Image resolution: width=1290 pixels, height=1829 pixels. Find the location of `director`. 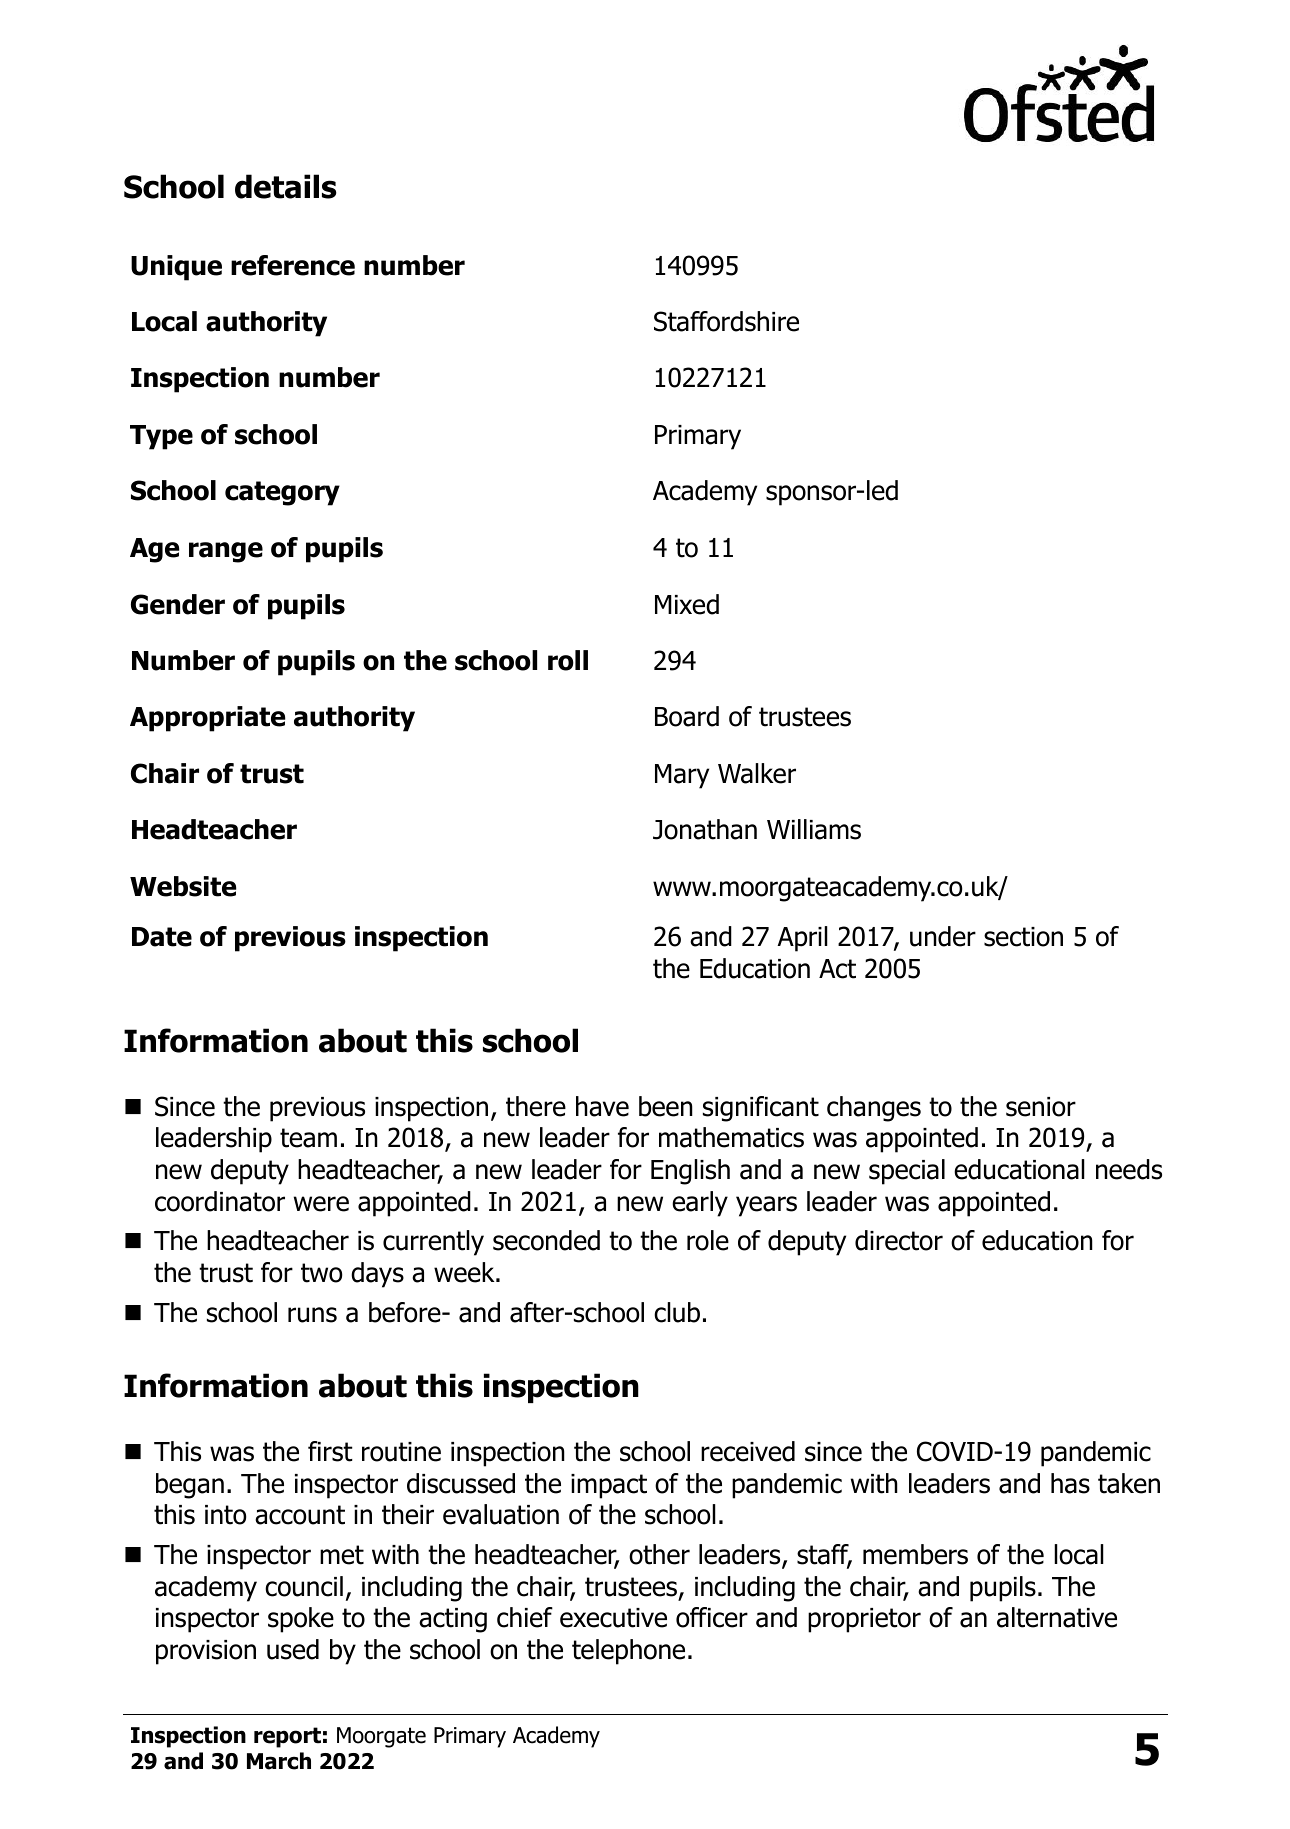

director is located at coordinates (899, 1240).
